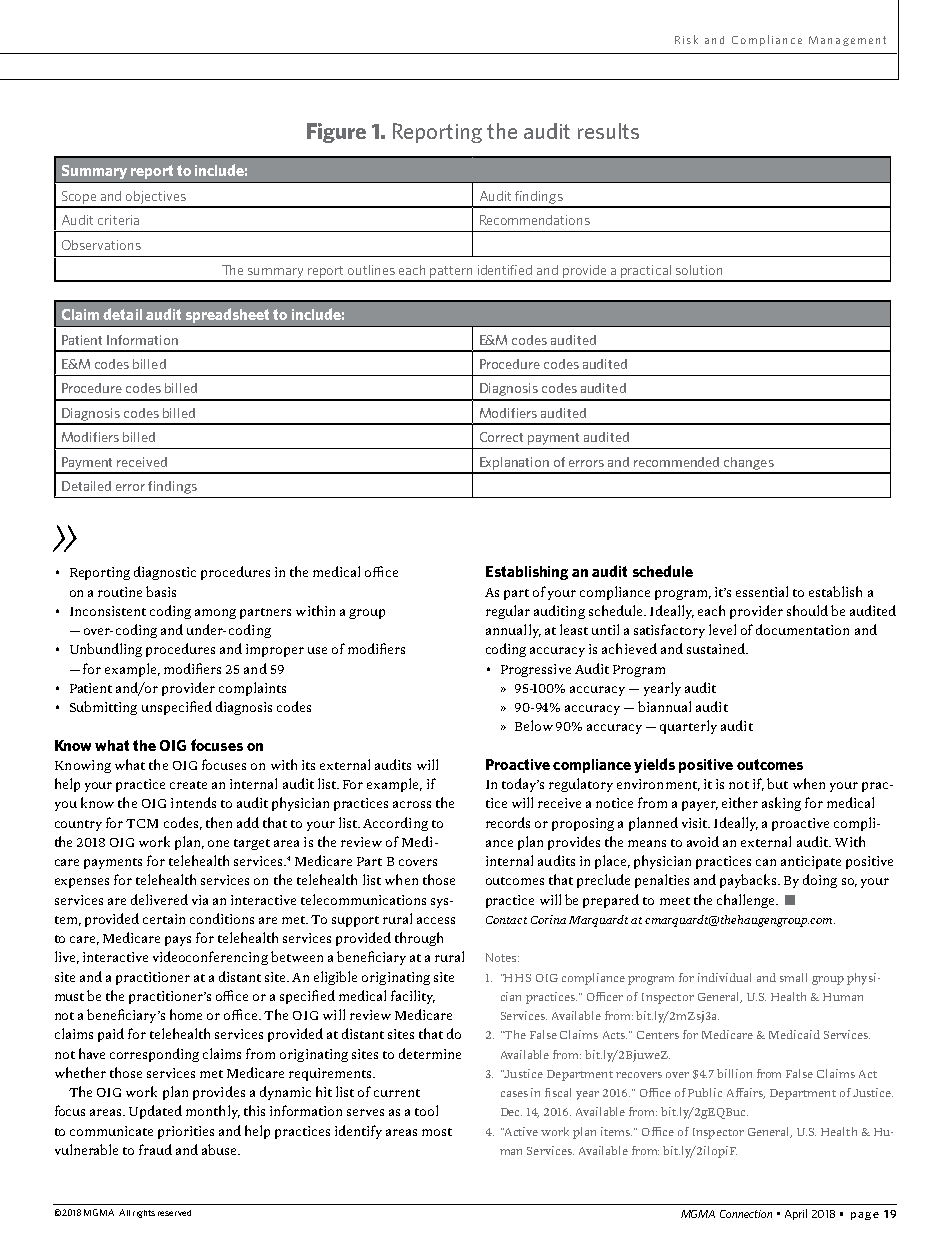 The height and width of the screenshot is (1256, 952). Describe the element at coordinates (746, 1214) in the screenshot. I see `Connection` at that location.
